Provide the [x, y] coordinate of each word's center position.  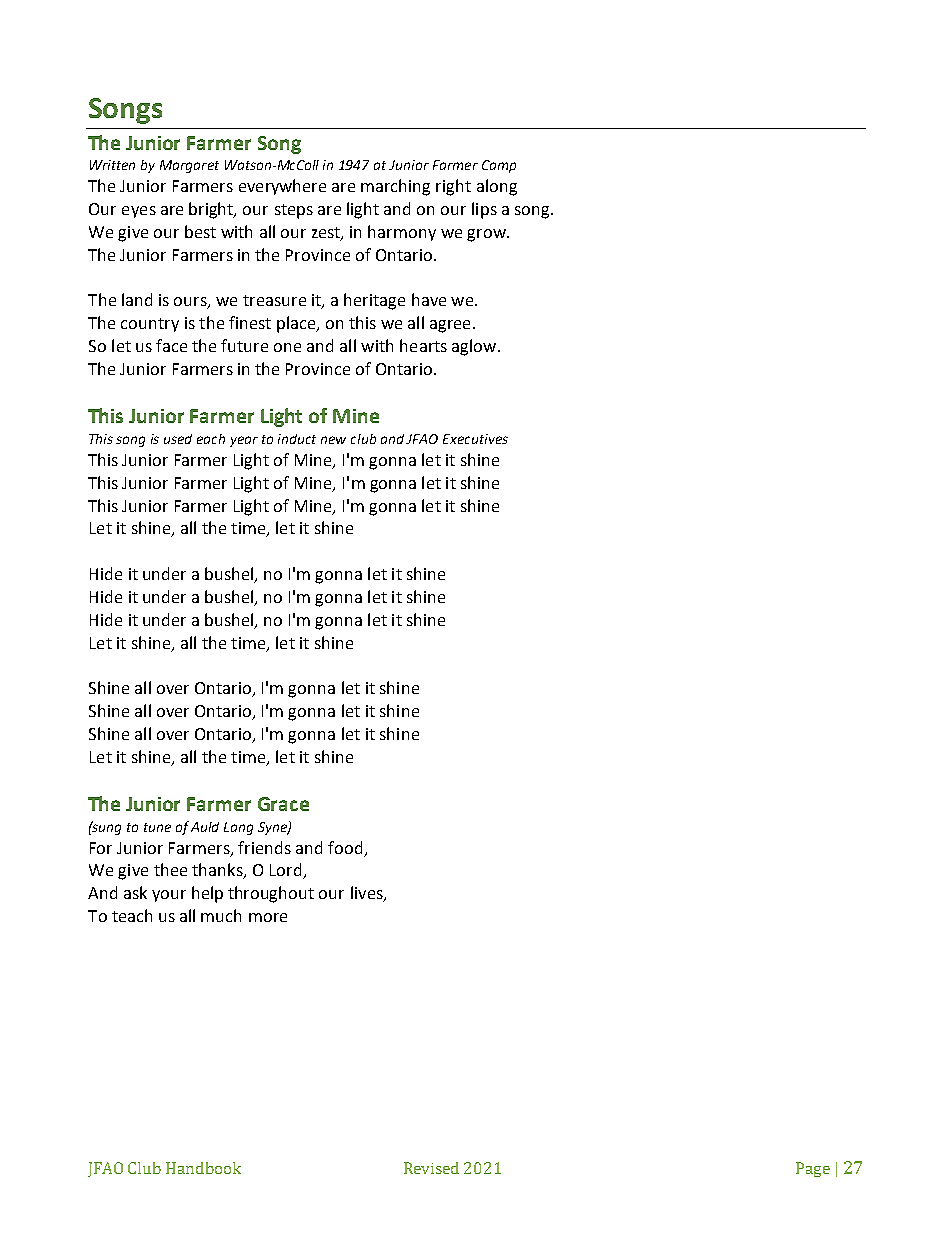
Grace [283, 804]
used [178, 439]
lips [484, 210]
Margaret [189, 166]
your [169, 896]
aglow [475, 347]
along [497, 187]
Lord [287, 871]
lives [368, 894]
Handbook [203, 1168]
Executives [475, 439]
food [345, 847]
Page [813, 1169]
